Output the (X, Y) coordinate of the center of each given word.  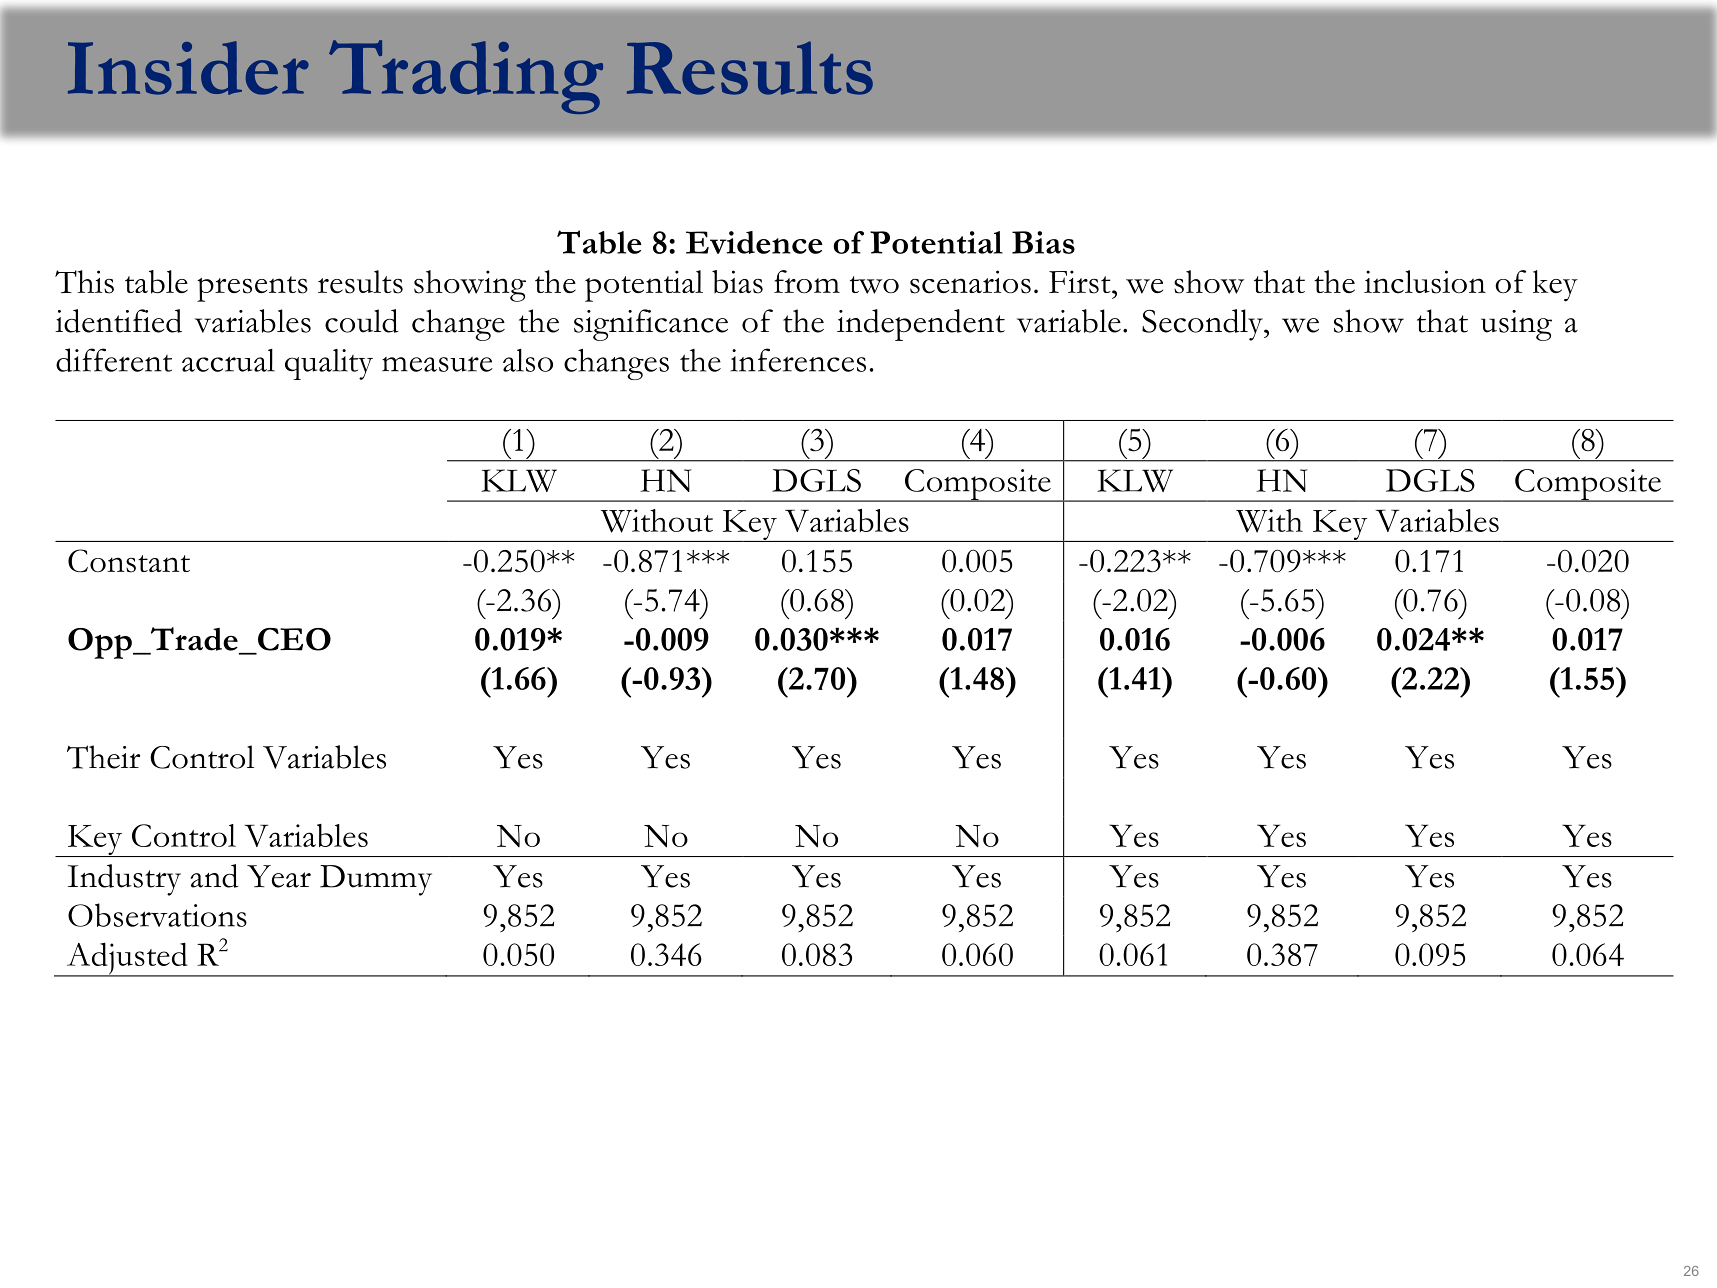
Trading (466, 77)
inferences (798, 360)
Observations (157, 915)
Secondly (1203, 325)
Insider (188, 68)
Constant (129, 561)
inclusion (1425, 282)
